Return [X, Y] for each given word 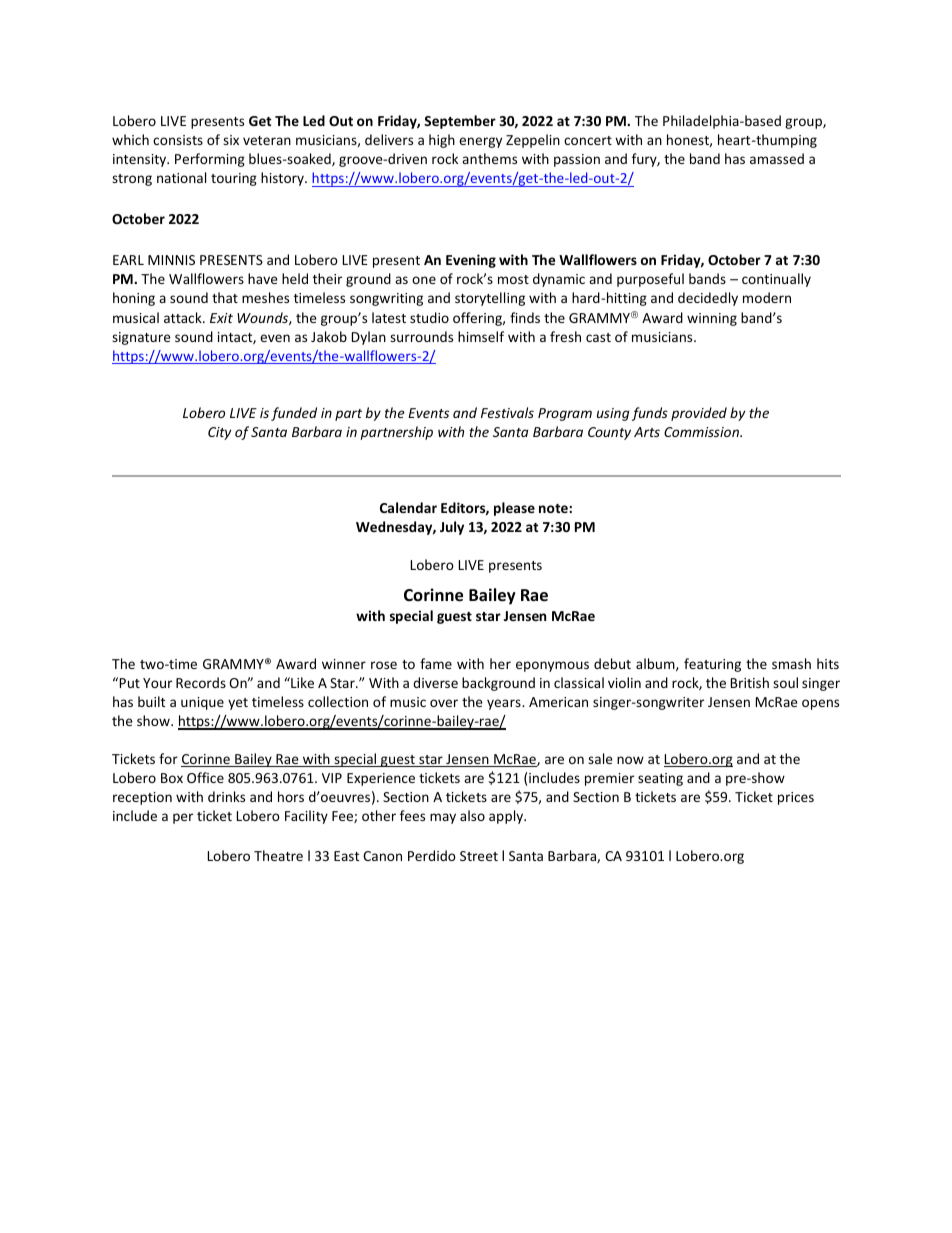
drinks [226, 796]
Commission [702, 432]
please [514, 509]
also [472, 815]
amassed [777, 158]
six [231, 140]
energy [480, 142]
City [219, 433]
